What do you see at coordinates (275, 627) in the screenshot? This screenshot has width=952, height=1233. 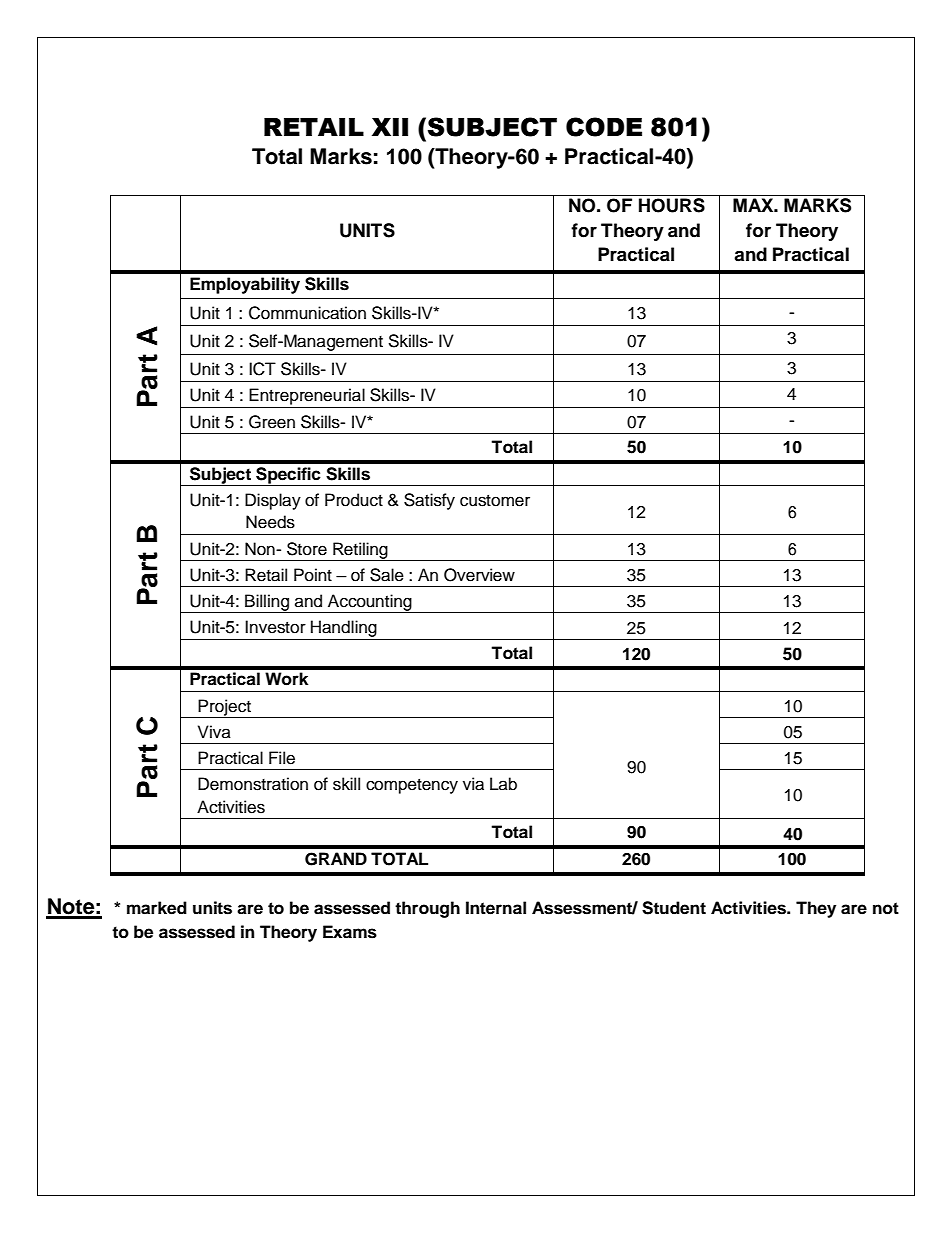 I see `Investor` at bounding box center [275, 627].
